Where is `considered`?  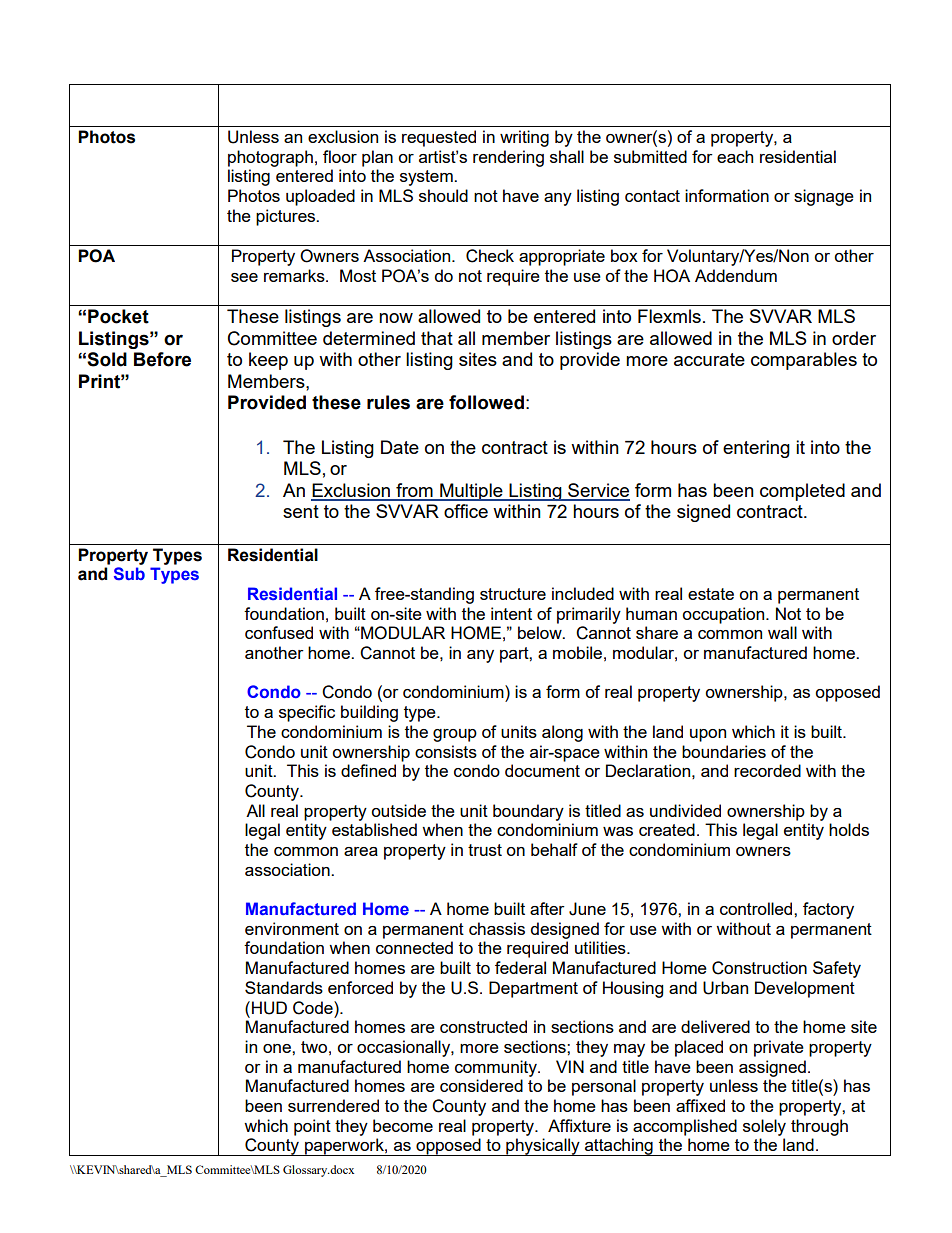
considered is located at coordinates (481, 1085).
